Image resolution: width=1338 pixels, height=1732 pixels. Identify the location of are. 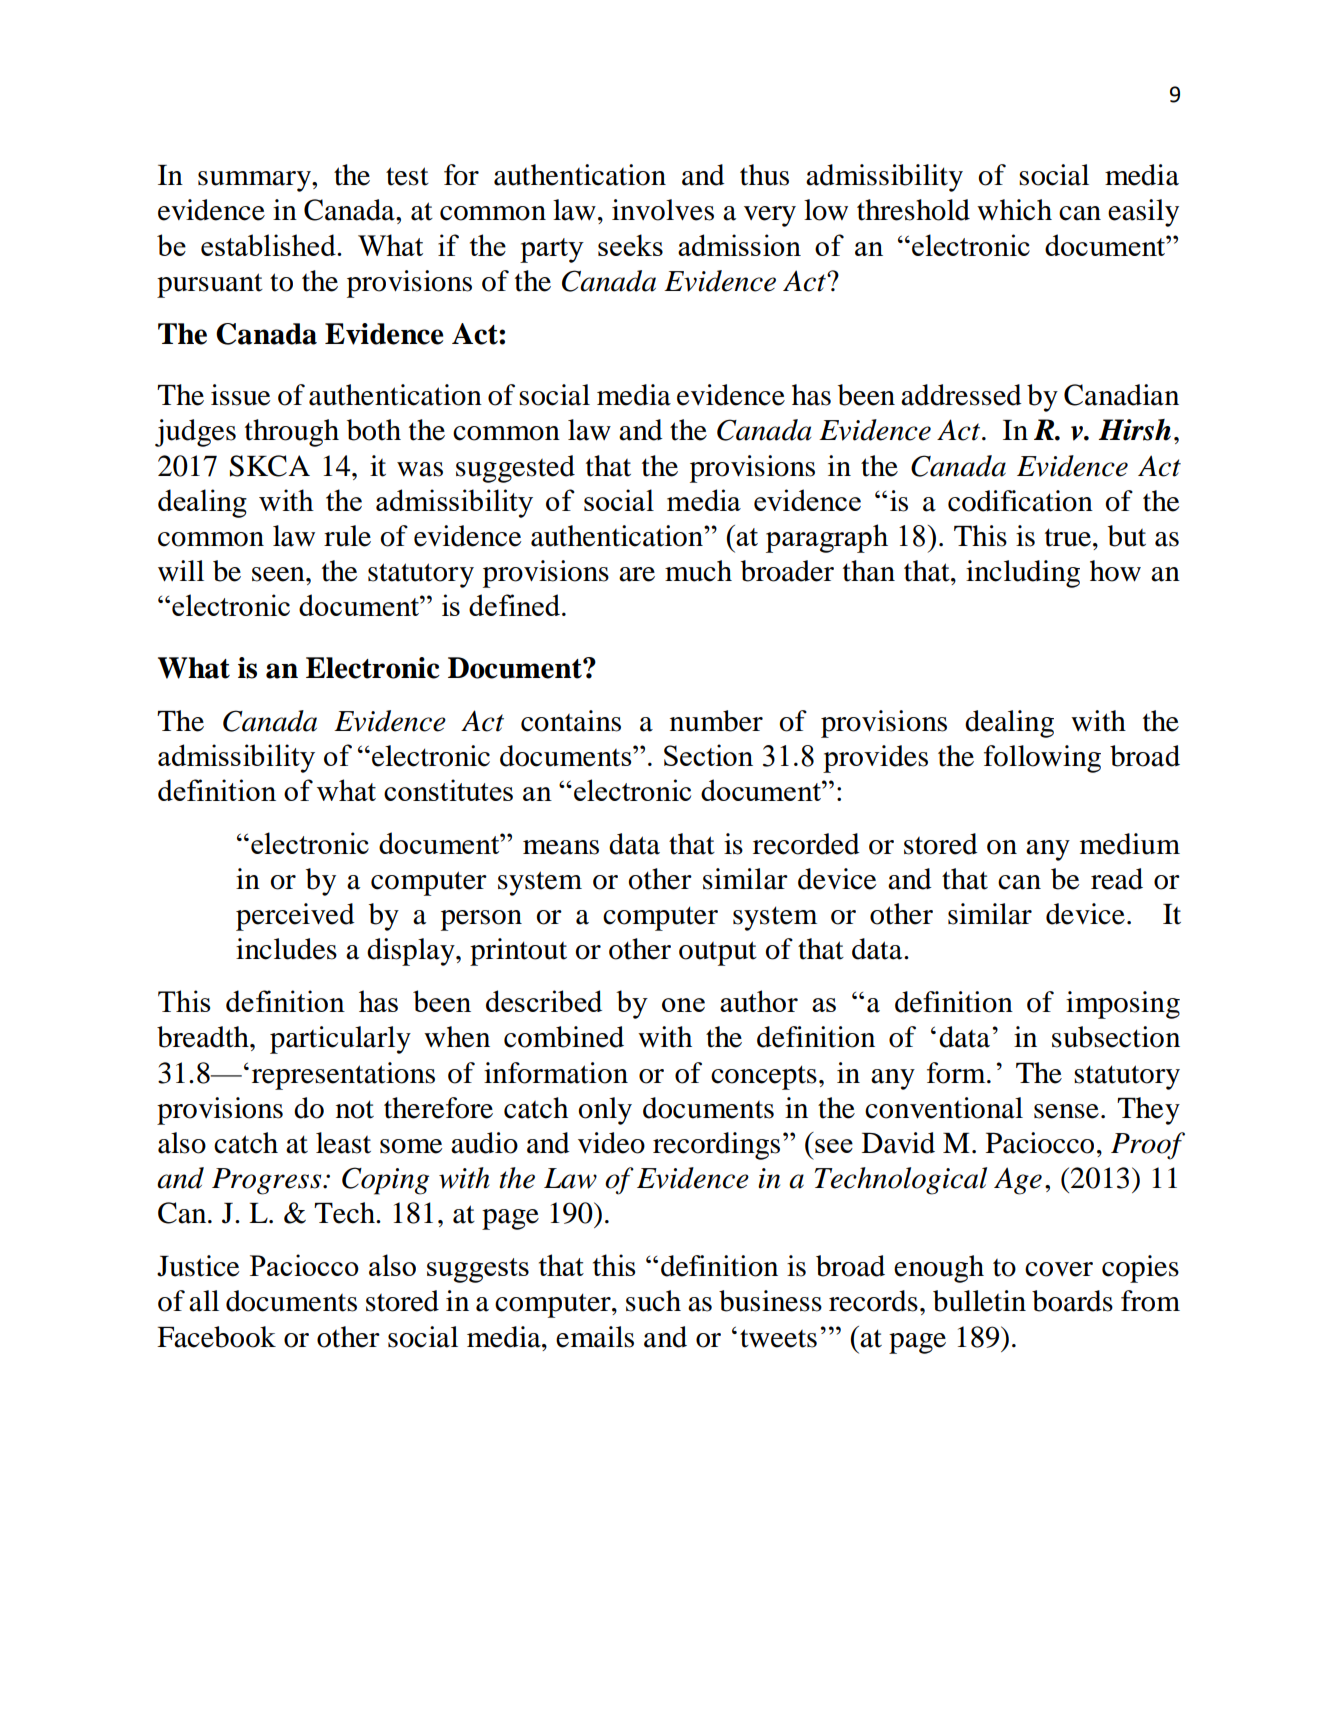
(637, 574).
